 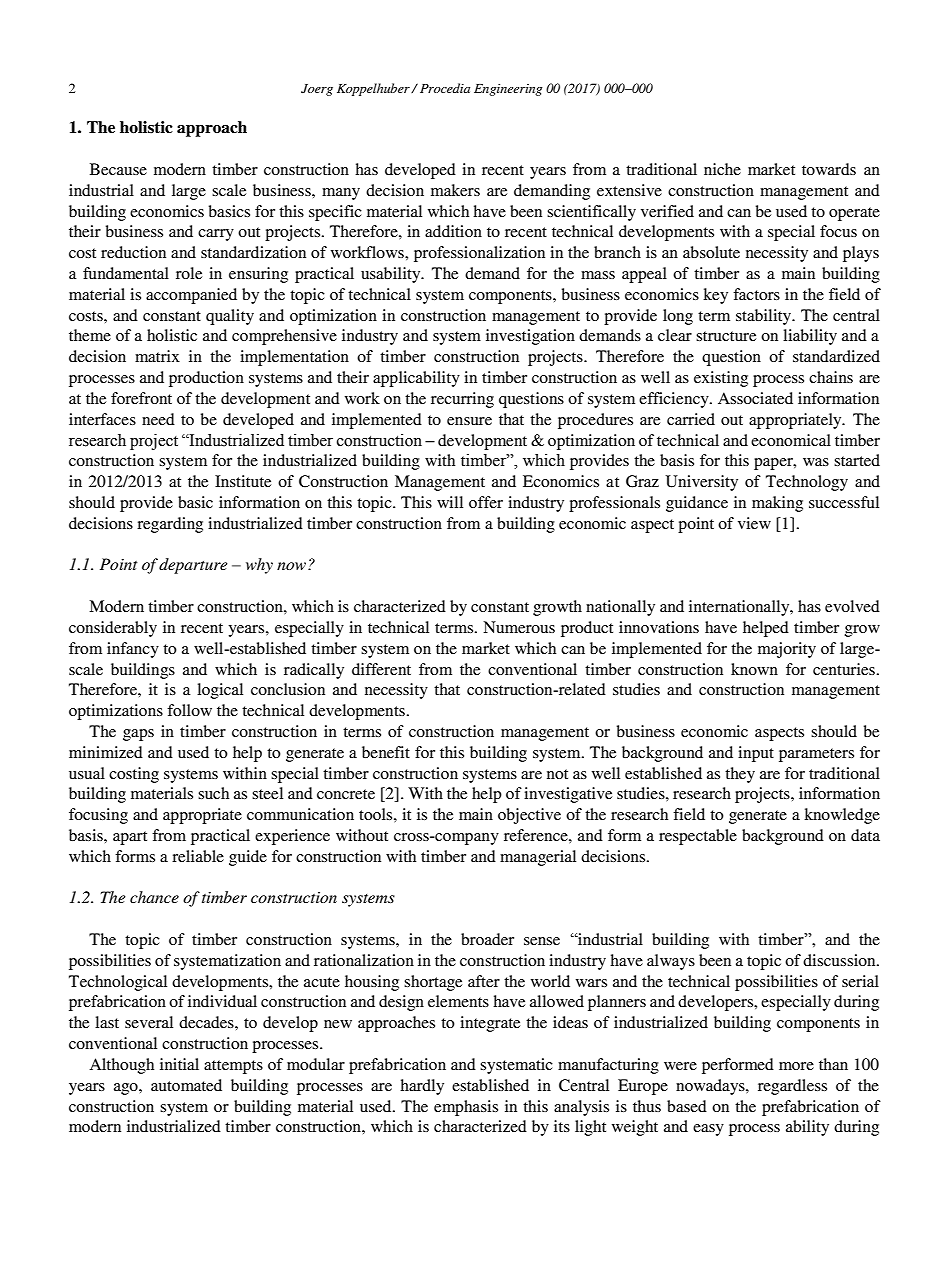 What do you see at coordinates (186, 1085) in the page?
I see `automated` at bounding box center [186, 1085].
